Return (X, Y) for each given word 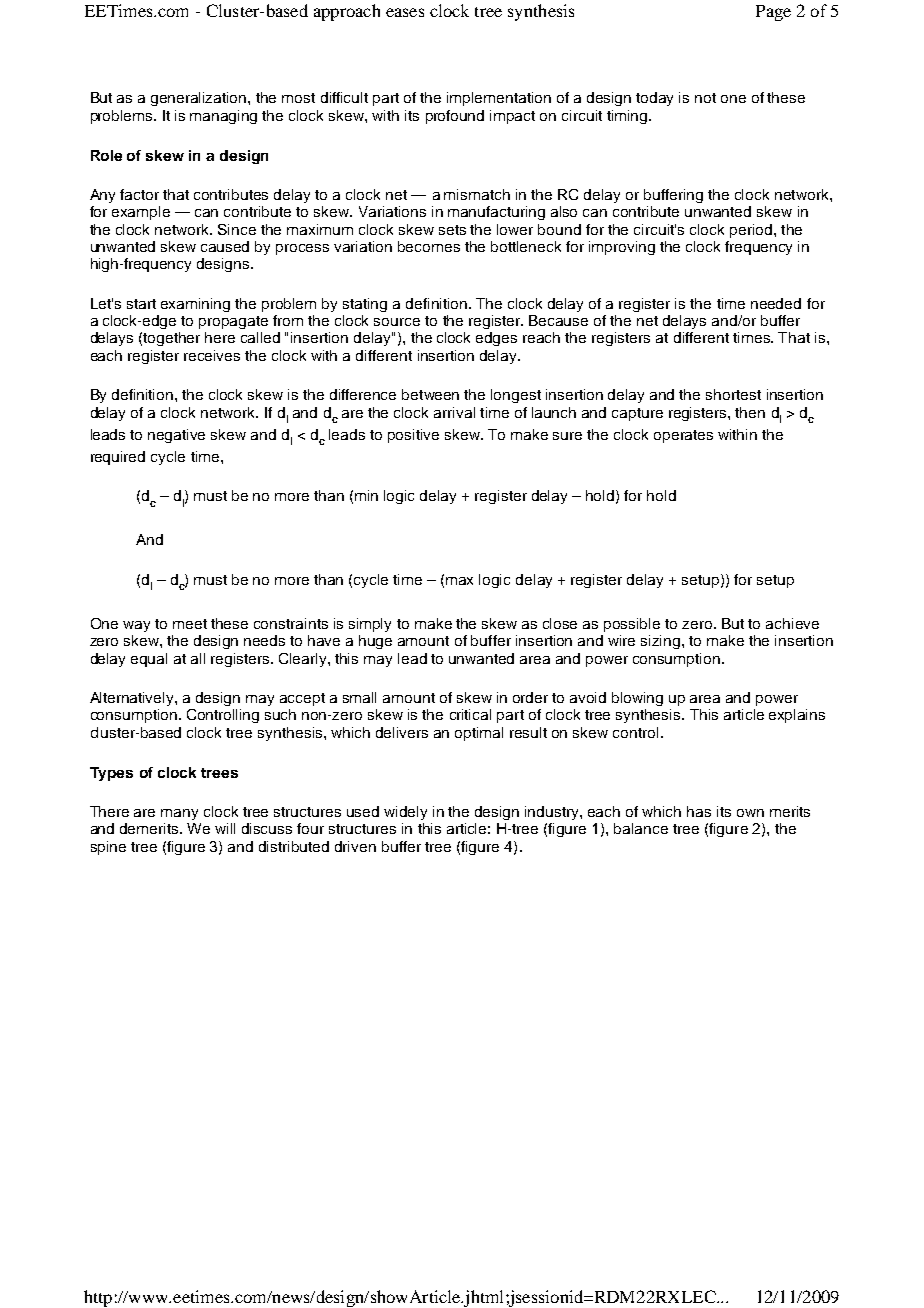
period (751, 231)
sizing (662, 642)
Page (773, 13)
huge (375, 642)
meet (190, 624)
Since (237, 229)
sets (452, 230)
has (699, 811)
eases (405, 12)
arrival (454, 412)
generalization (200, 99)
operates (683, 436)
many (179, 814)
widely (405, 813)
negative (176, 436)
